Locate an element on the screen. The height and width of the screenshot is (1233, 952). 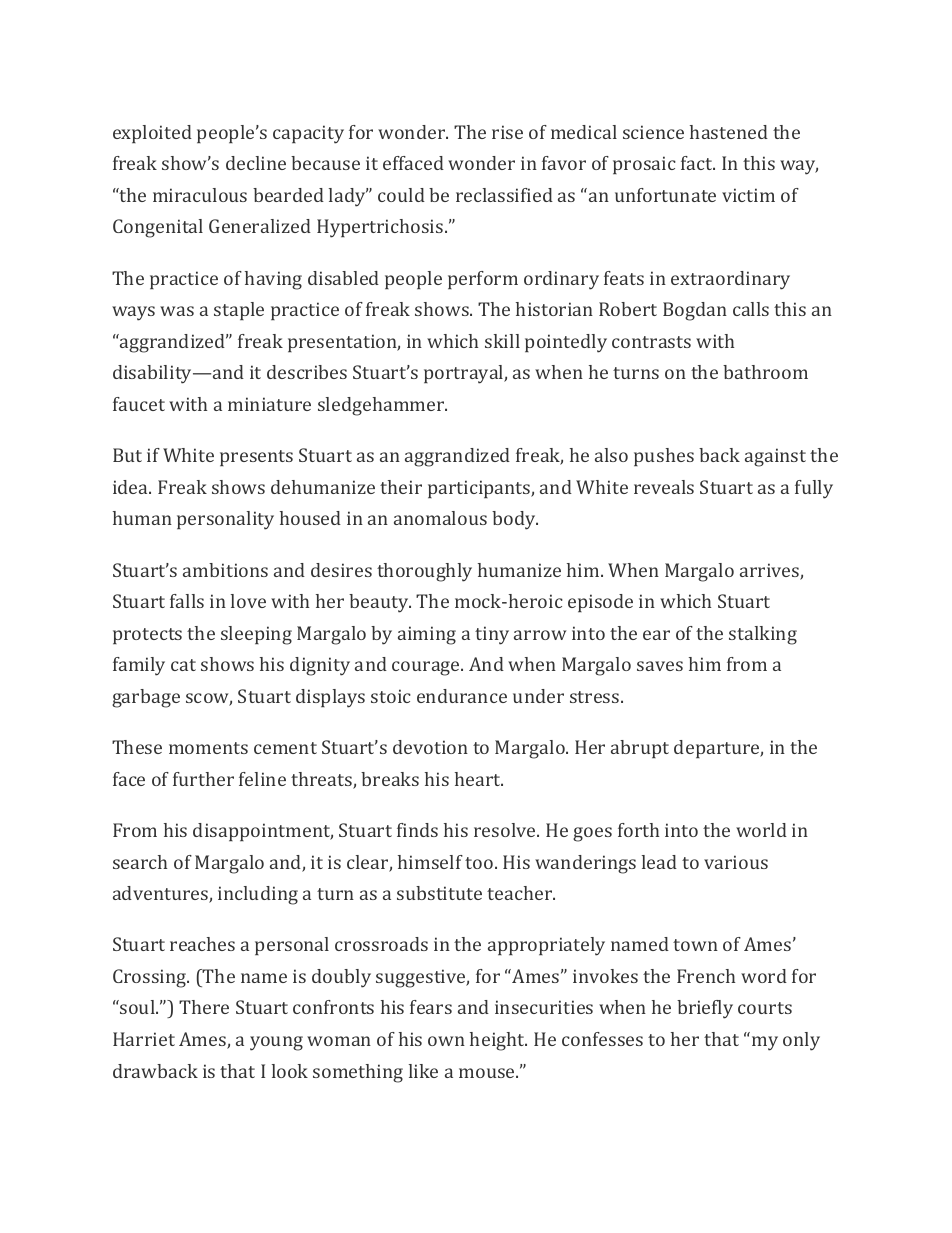
abrupt is located at coordinates (640, 749).
